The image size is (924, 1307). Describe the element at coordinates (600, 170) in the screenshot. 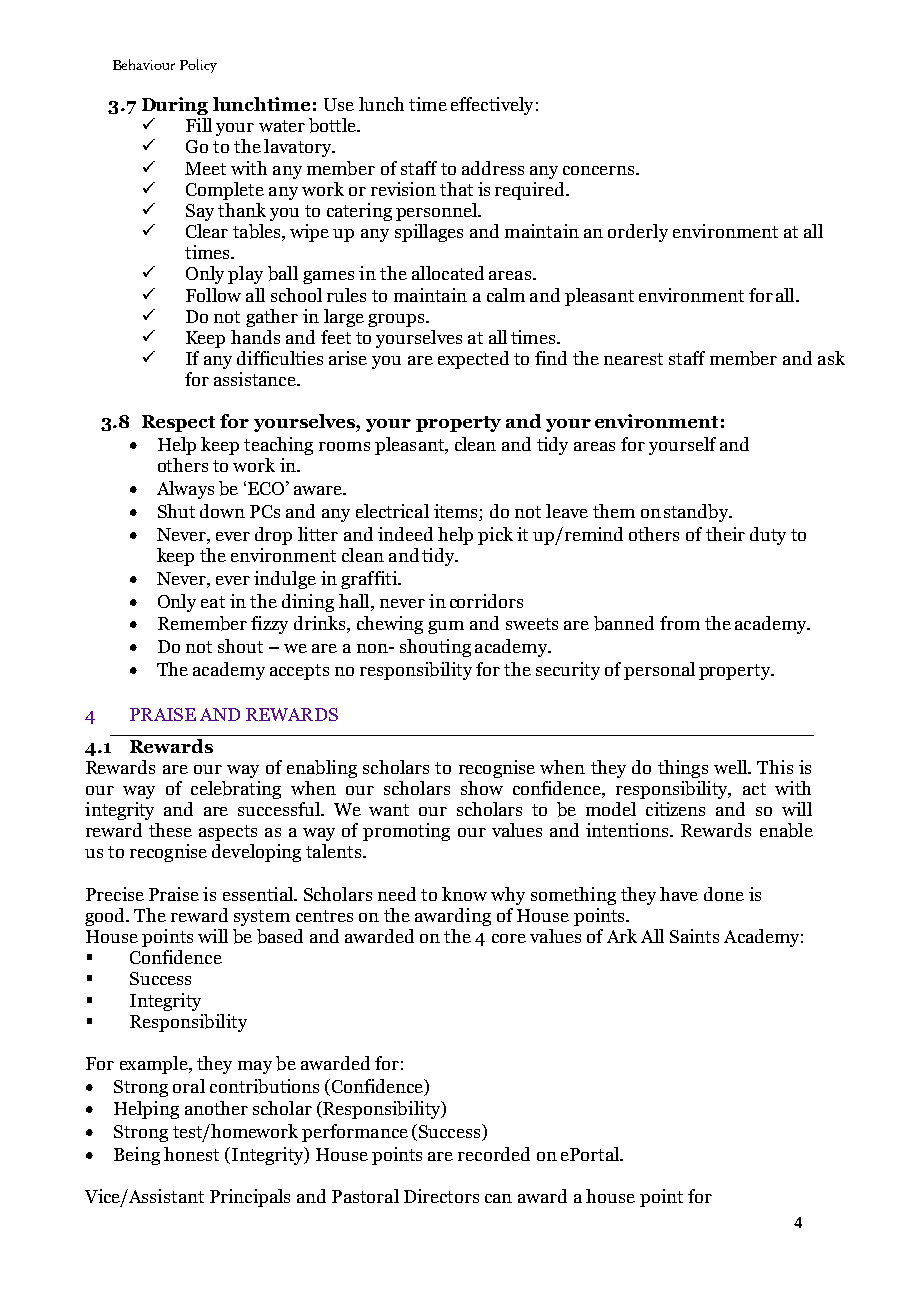

I see `concerns` at that location.
